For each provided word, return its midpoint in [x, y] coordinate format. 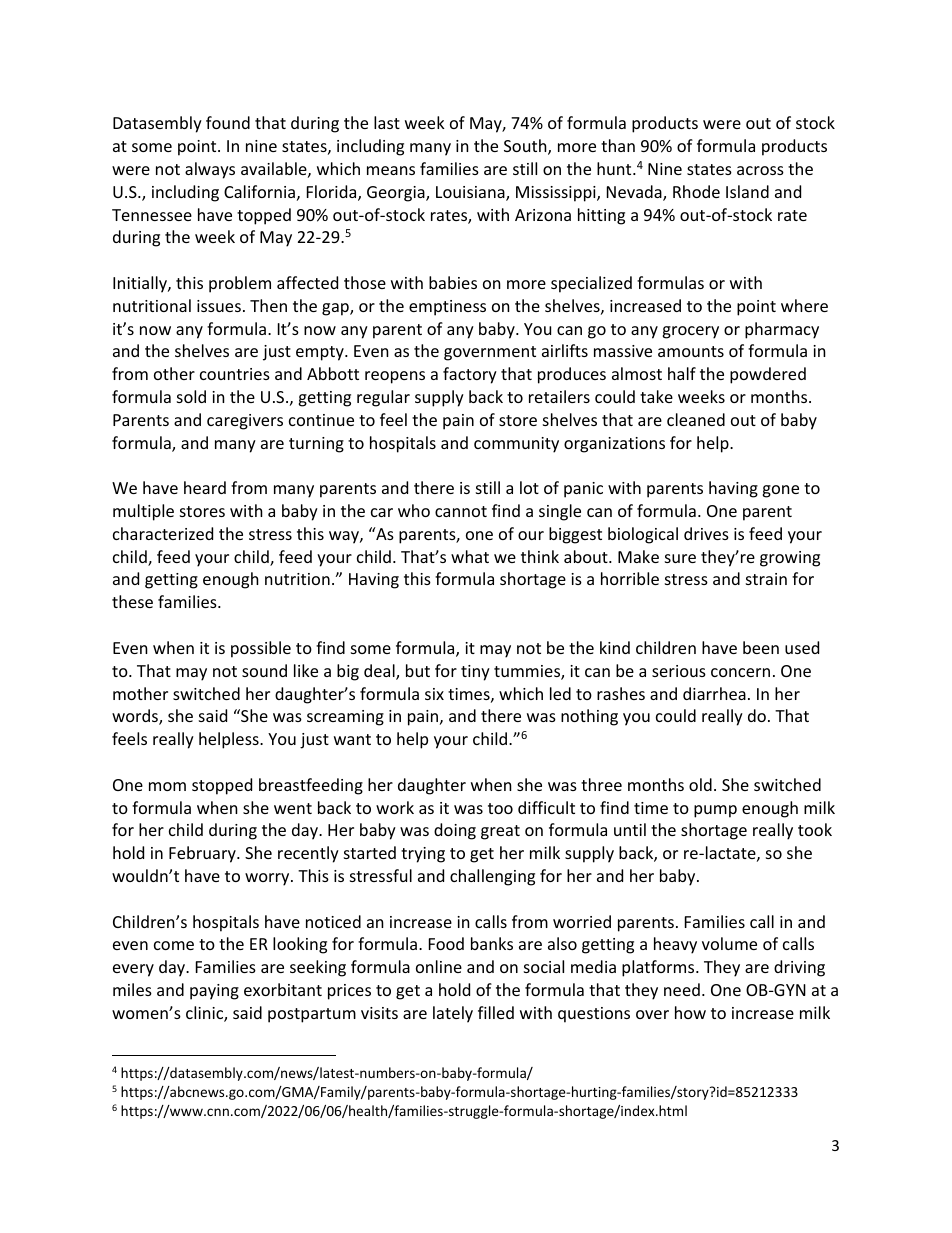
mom [167, 786]
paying [214, 992]
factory [470, 375]
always [210, 170]
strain [766, 579]
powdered [768, 375]
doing [455, 831]
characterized [163, 533]
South [526, 147]
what [470, 556]
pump [715, 811]
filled [496, 1012]
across [760, 170]
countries [235, 374]
